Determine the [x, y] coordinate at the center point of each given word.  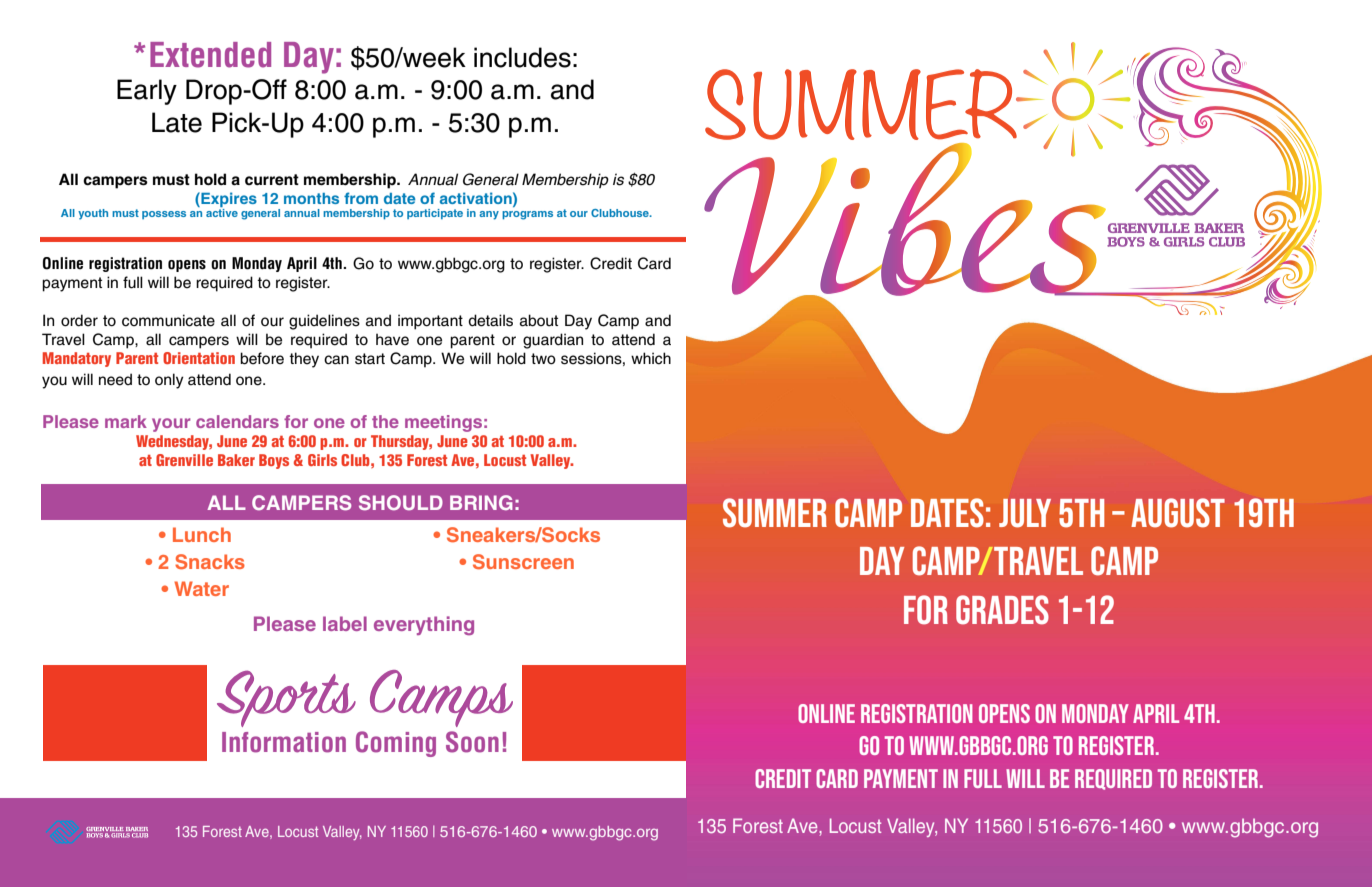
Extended [210, 55]
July [1025, 513]
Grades [1002, 610]
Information [284, 742]
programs [527, 215]
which [651, 358]
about [539, 320]
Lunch [202, 534]
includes [522, 57]
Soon [472, 742]
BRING [481, 502]
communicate [168, 320]
